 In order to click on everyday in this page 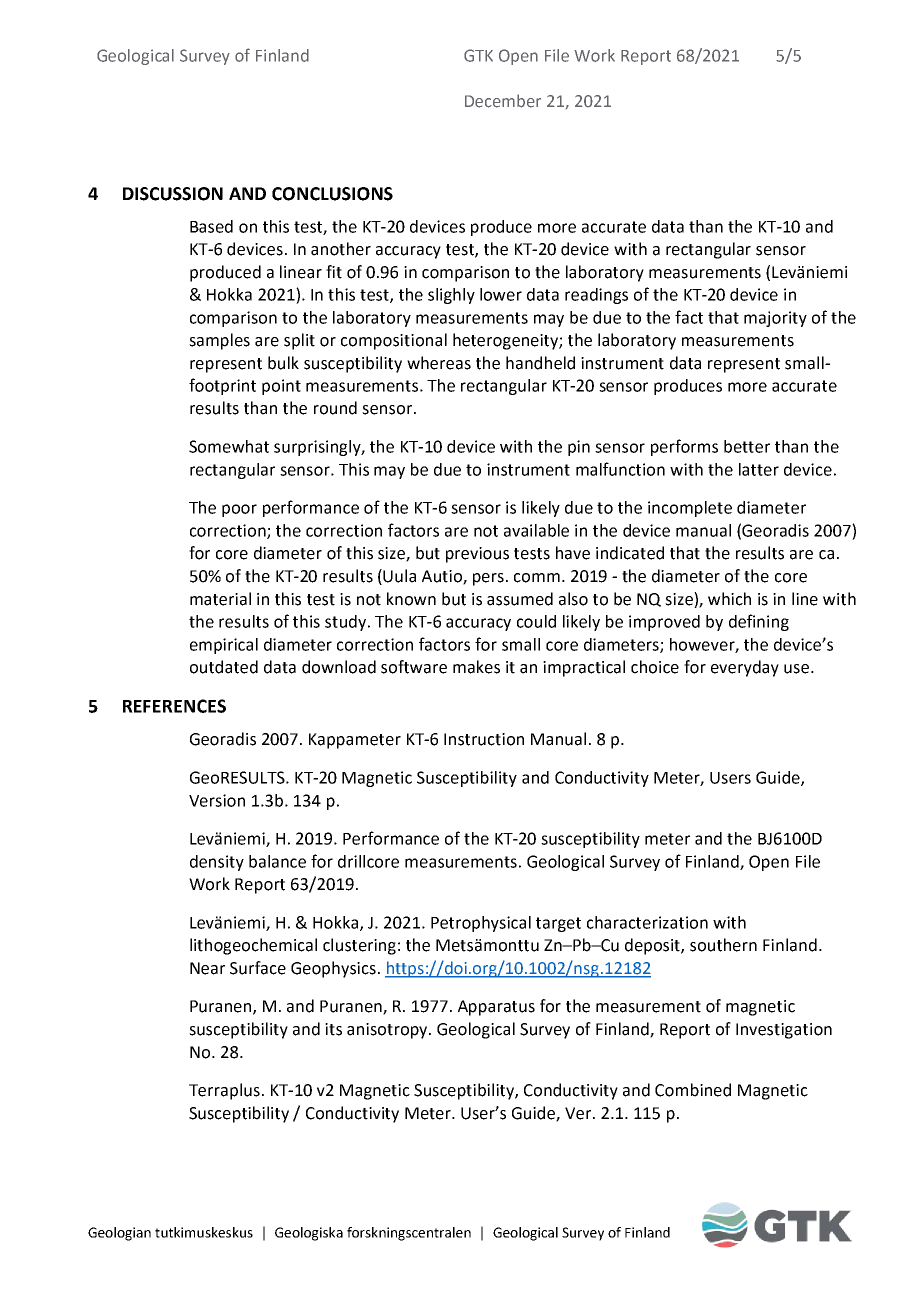, I will do `click(745, 668)`.
